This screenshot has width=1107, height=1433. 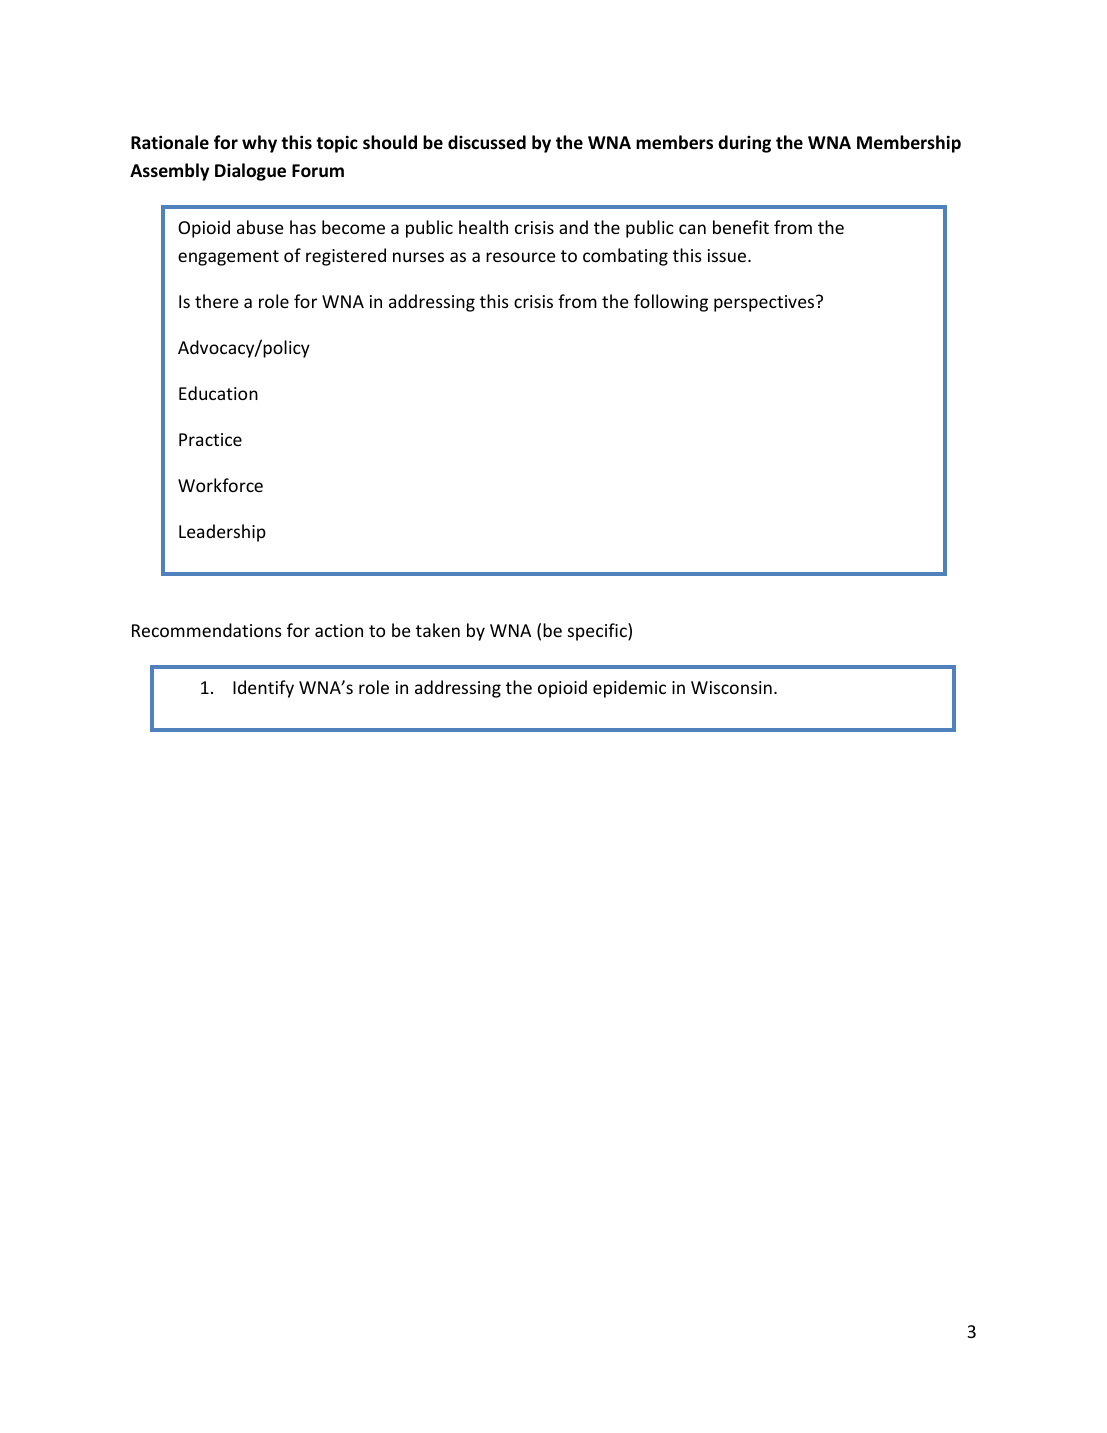 I want to click on Wisconsin, so click(x=731, y=687).
